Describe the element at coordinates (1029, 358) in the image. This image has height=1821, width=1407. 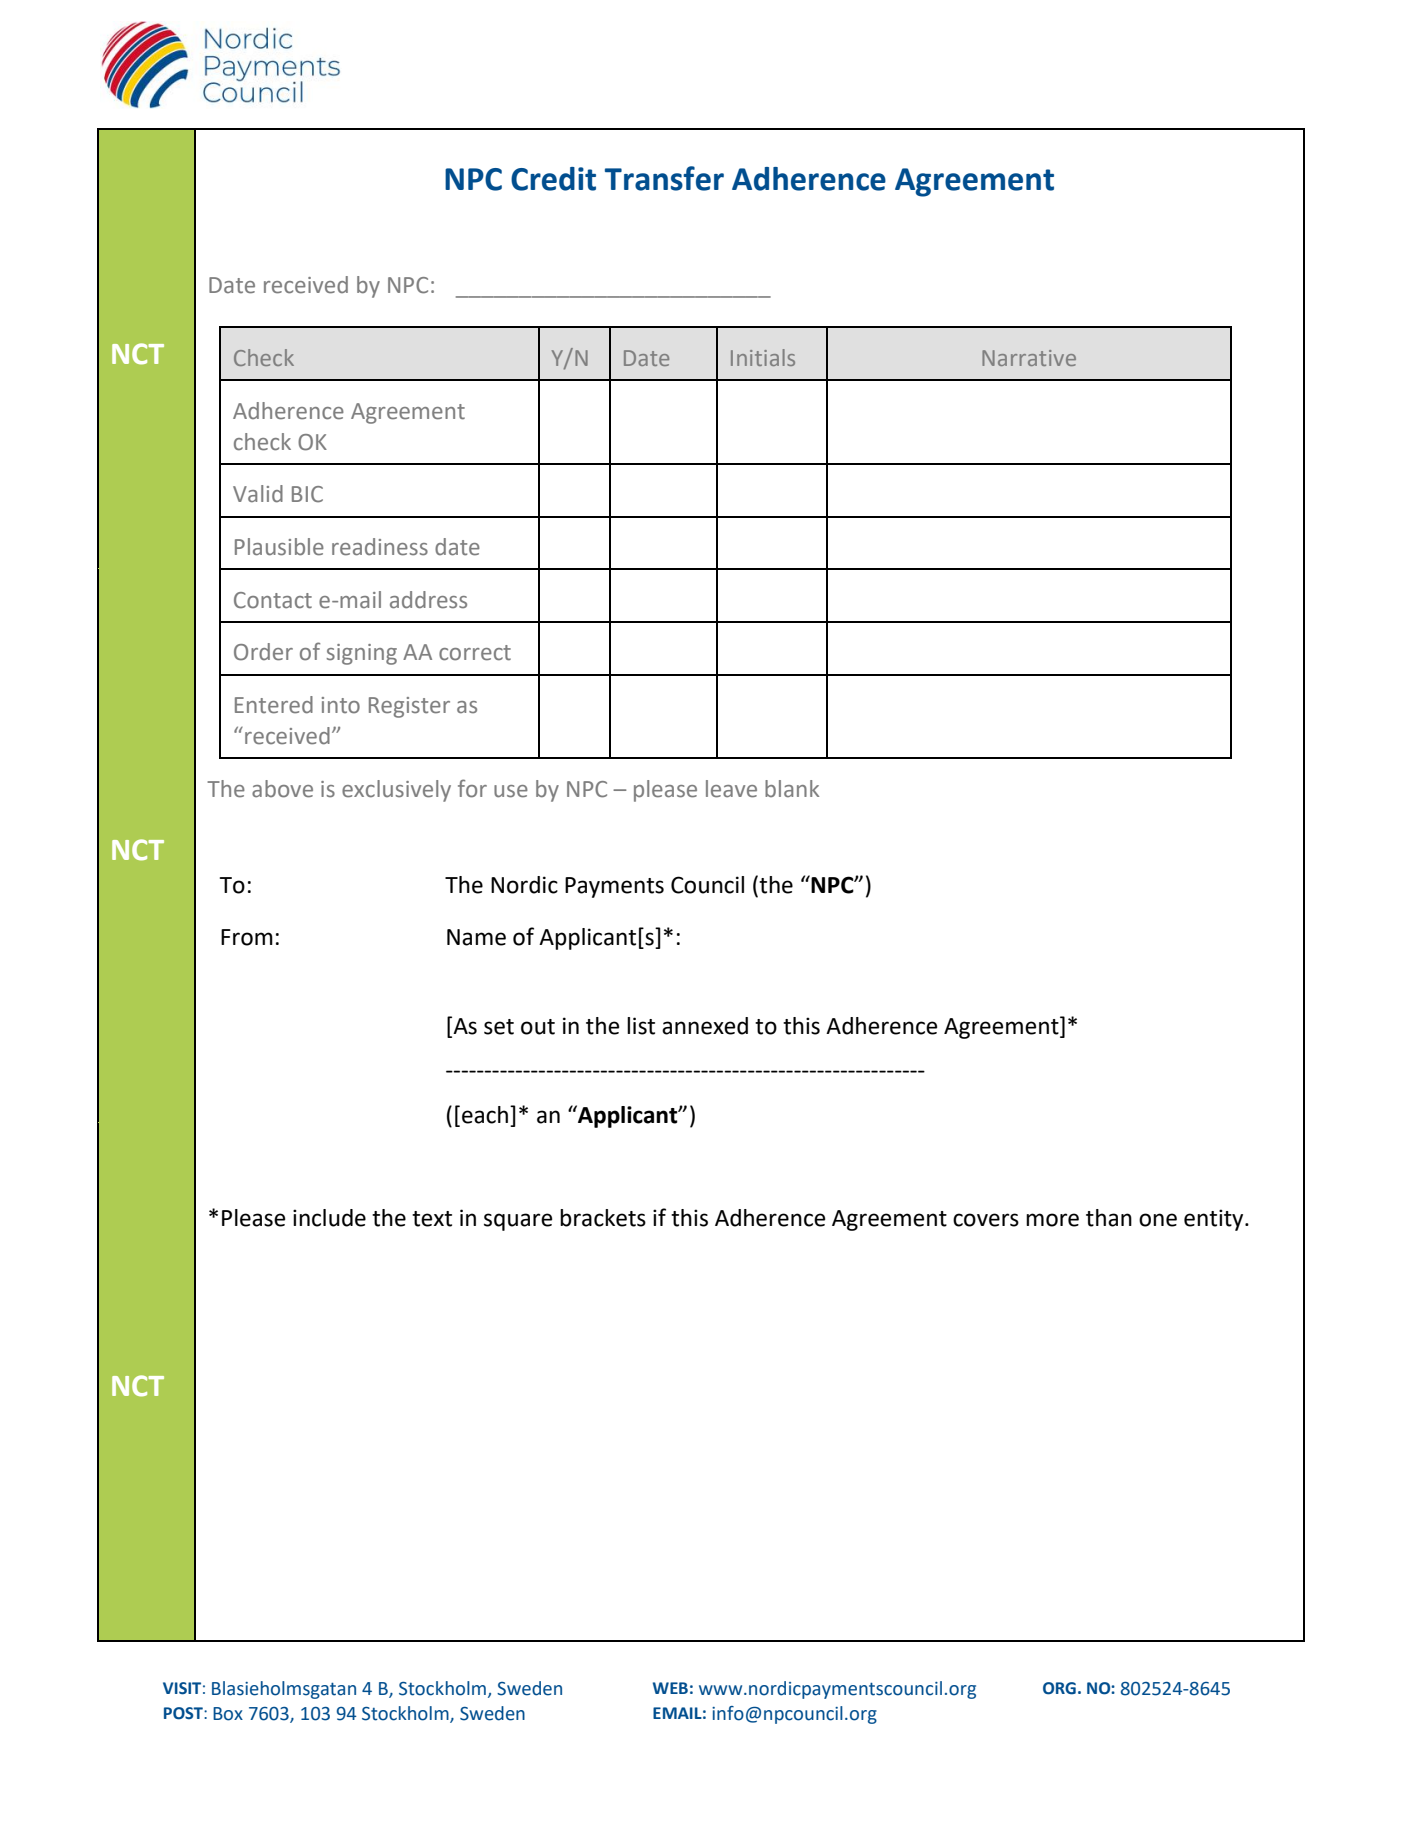
I see `Narrative` at that location.
